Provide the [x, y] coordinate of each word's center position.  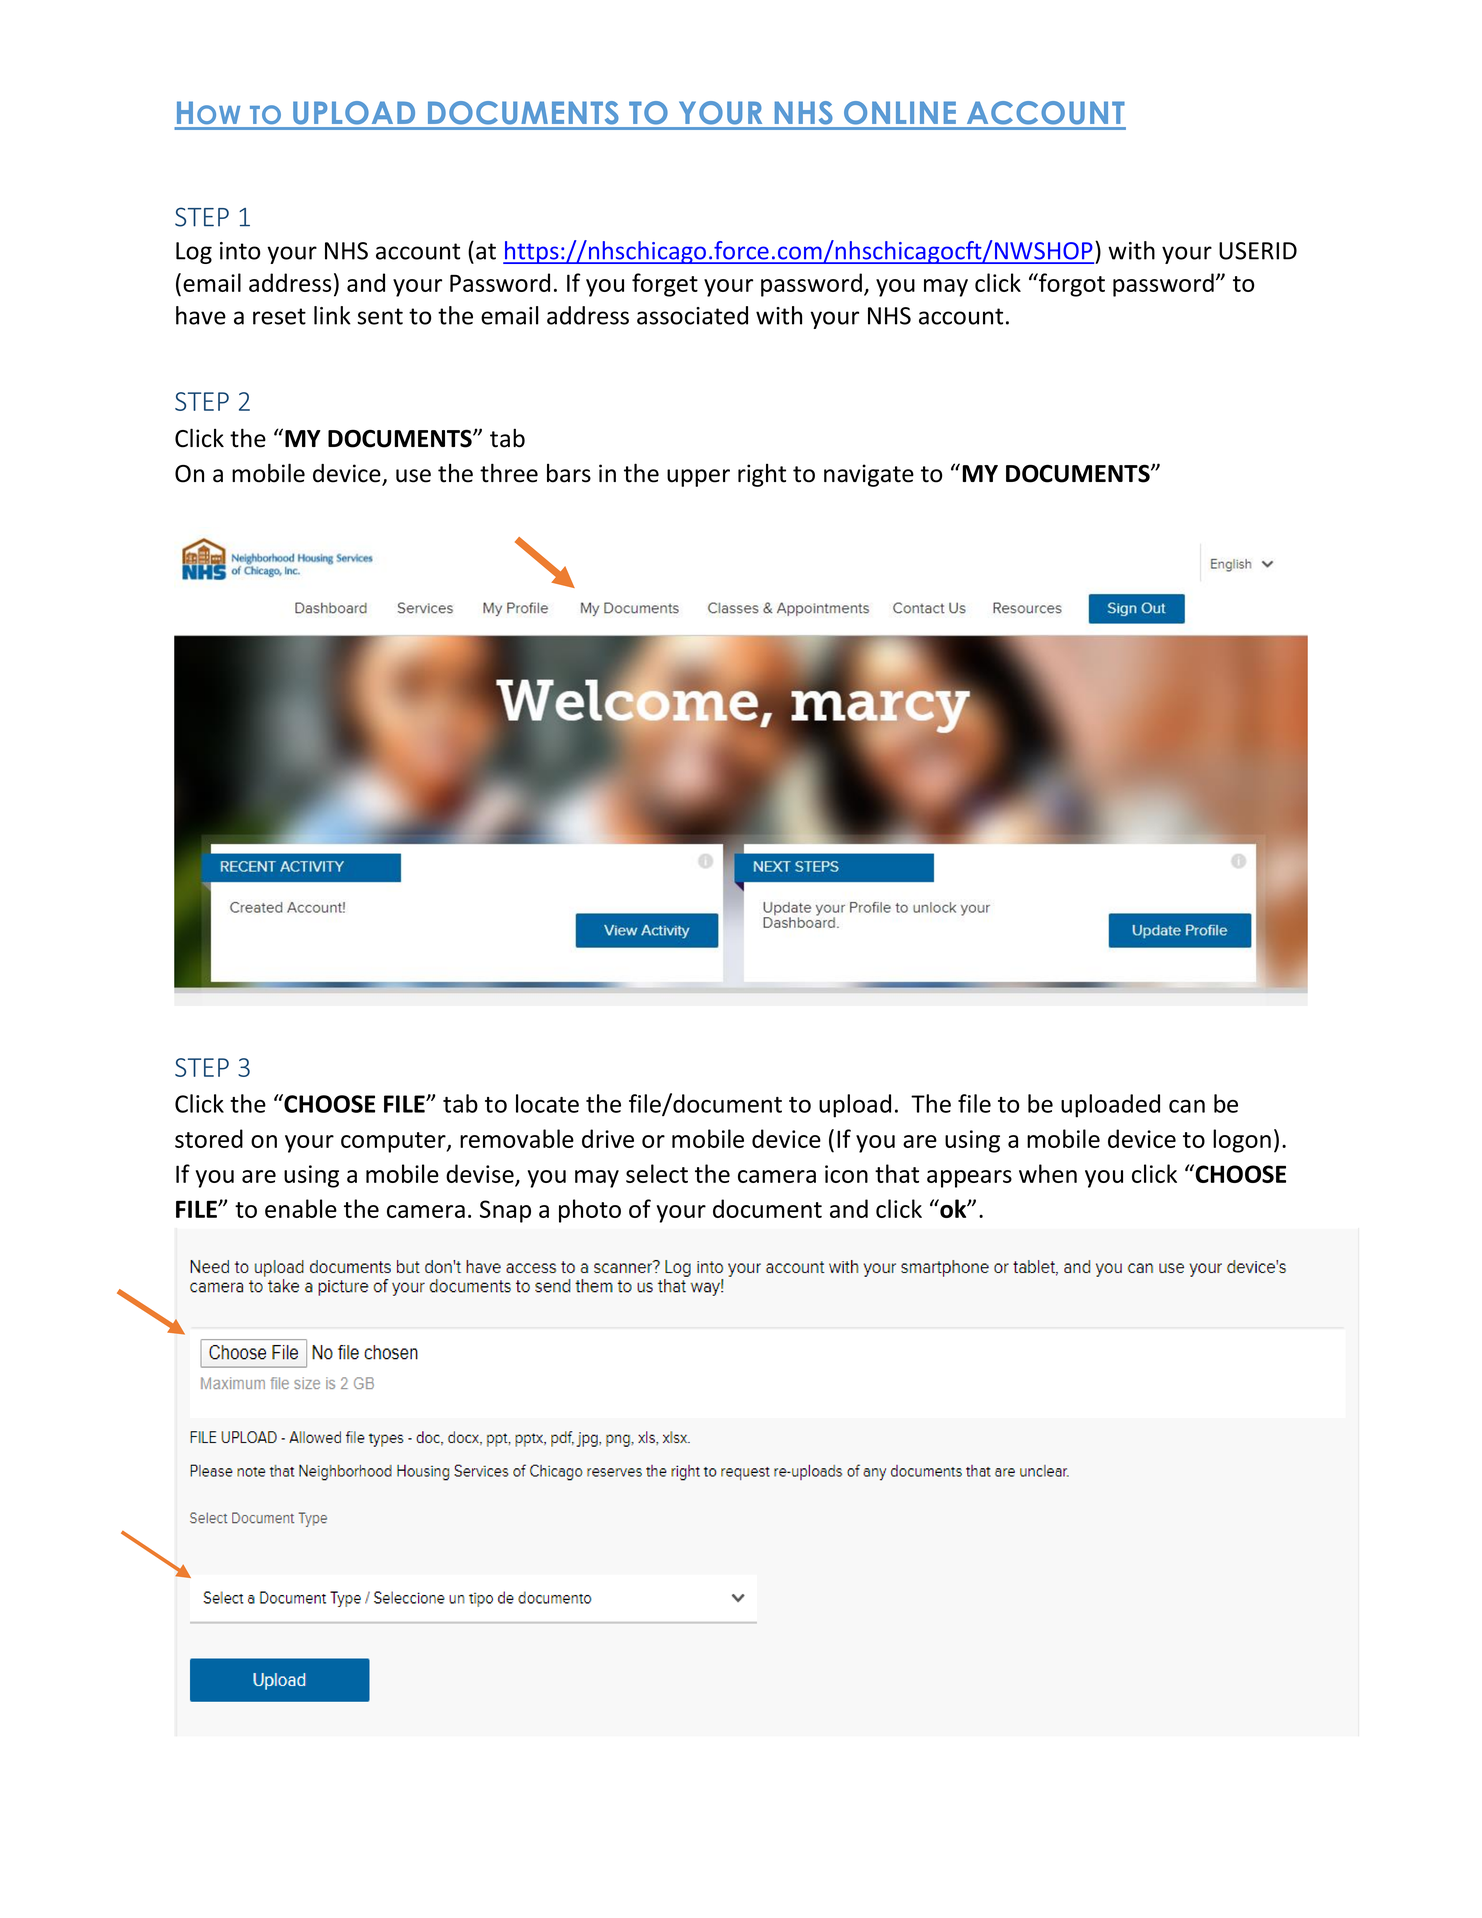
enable [301, 1208]
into [240, 251]
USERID [1258, 251]
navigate [869, 475]
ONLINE [899, 112]
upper [698, 478]
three [509, 473]
